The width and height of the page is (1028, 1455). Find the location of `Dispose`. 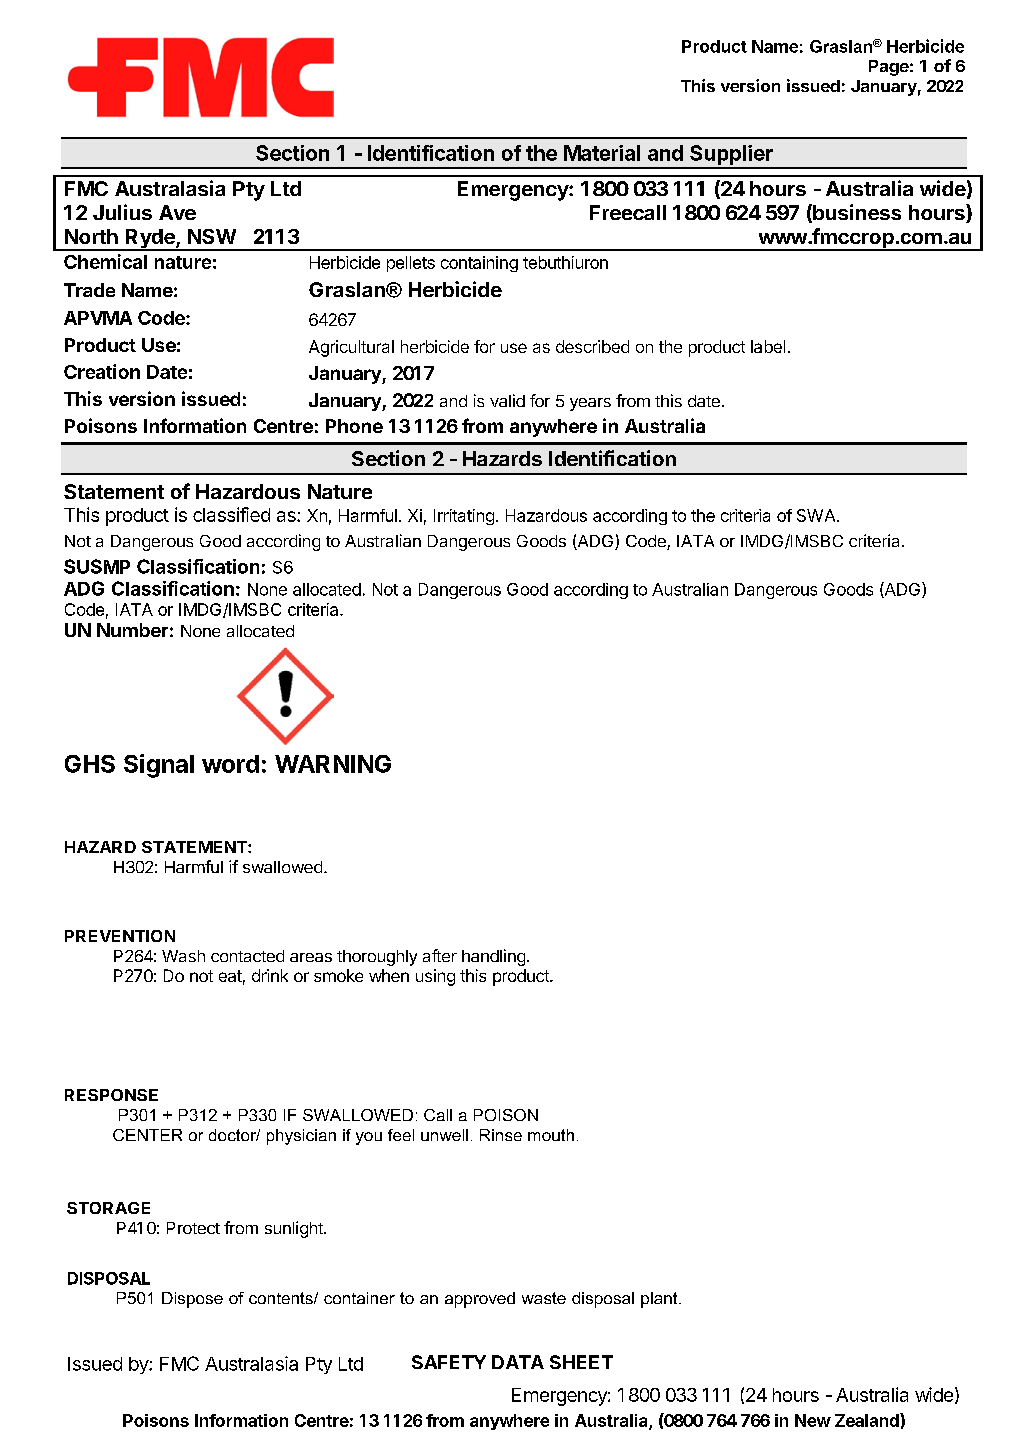

Dispose is located at coordinates (192, 1300).
